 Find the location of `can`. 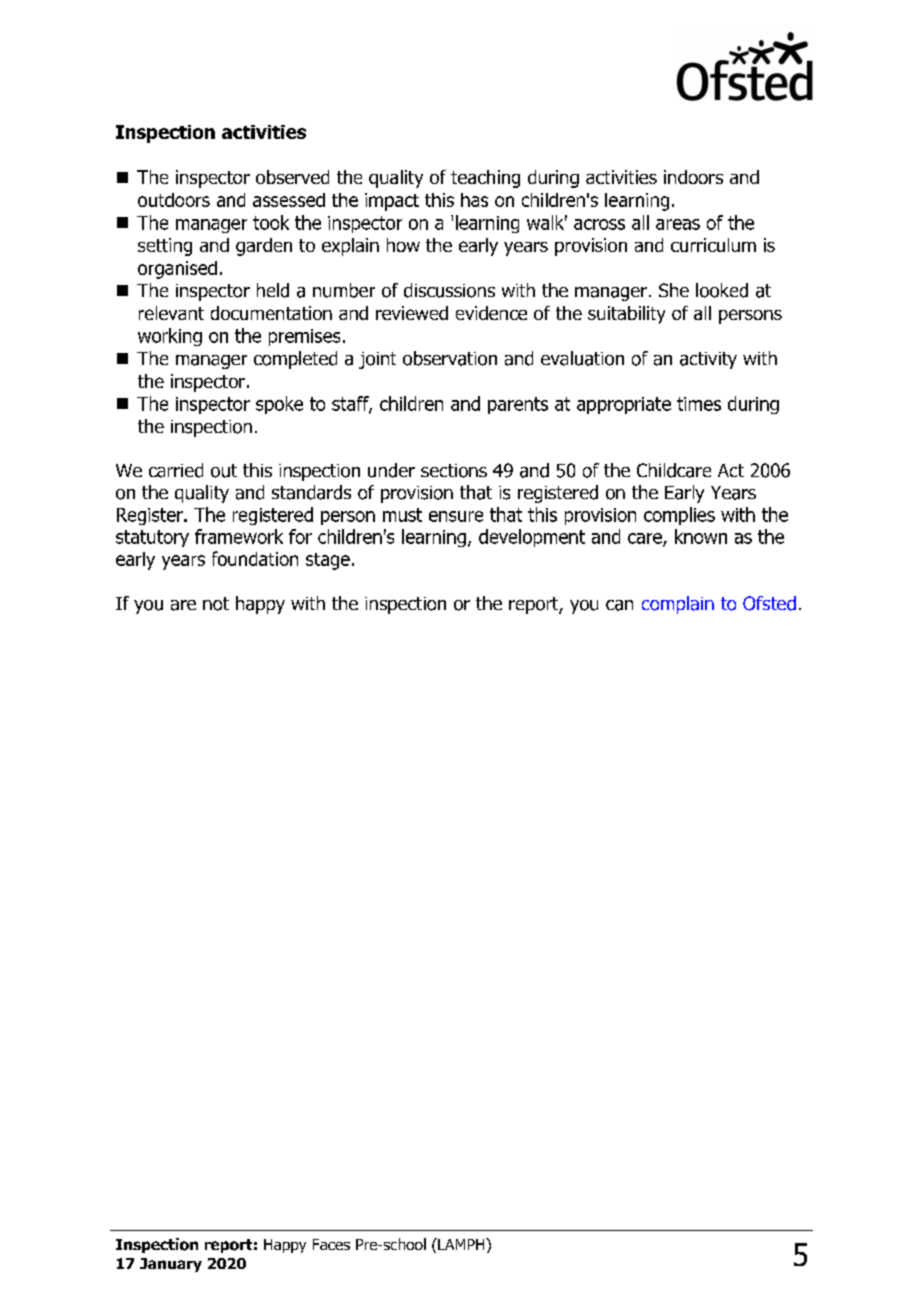

can is located at coordinates (619, 605).
